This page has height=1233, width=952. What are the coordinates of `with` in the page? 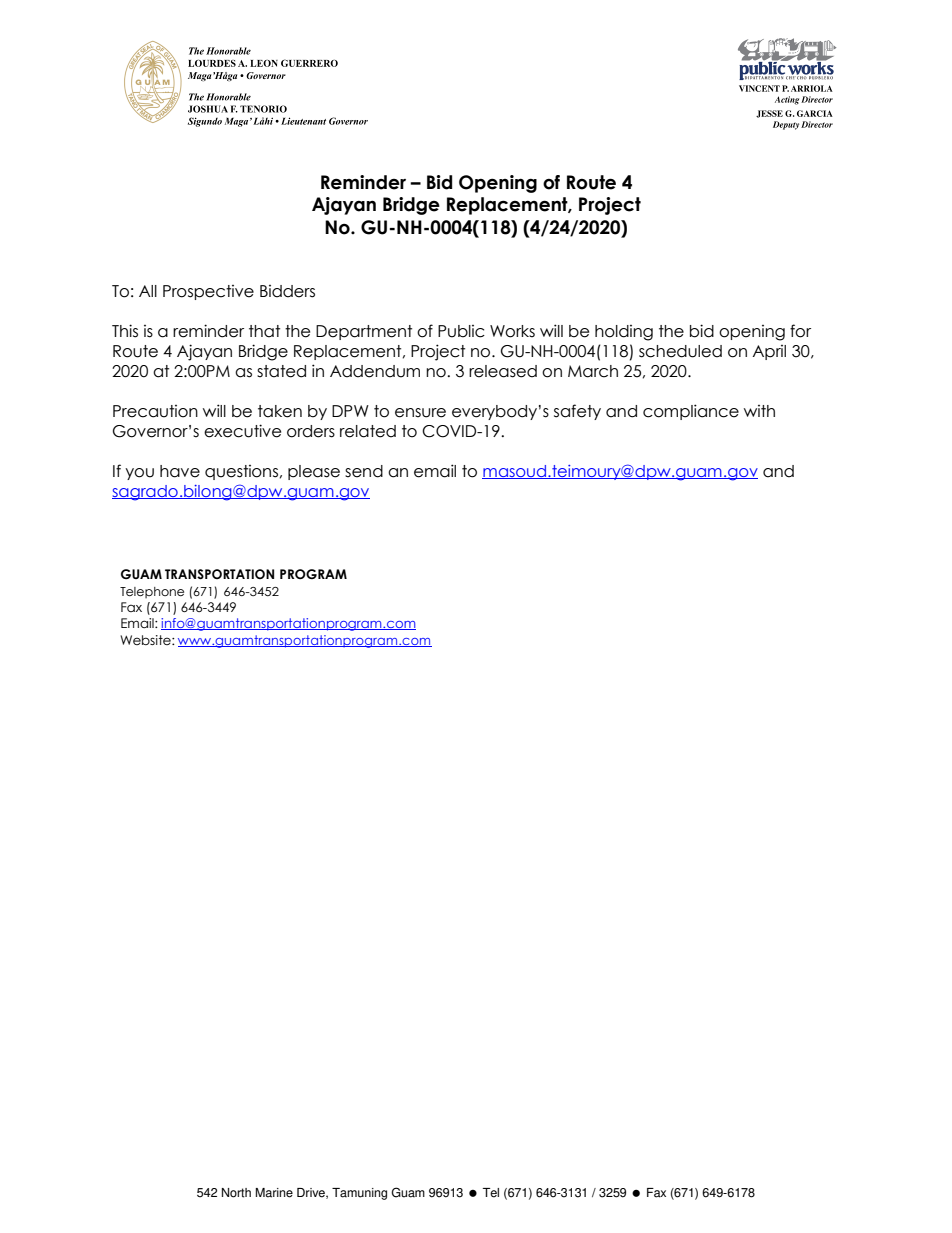 It's located at (759, 411).
